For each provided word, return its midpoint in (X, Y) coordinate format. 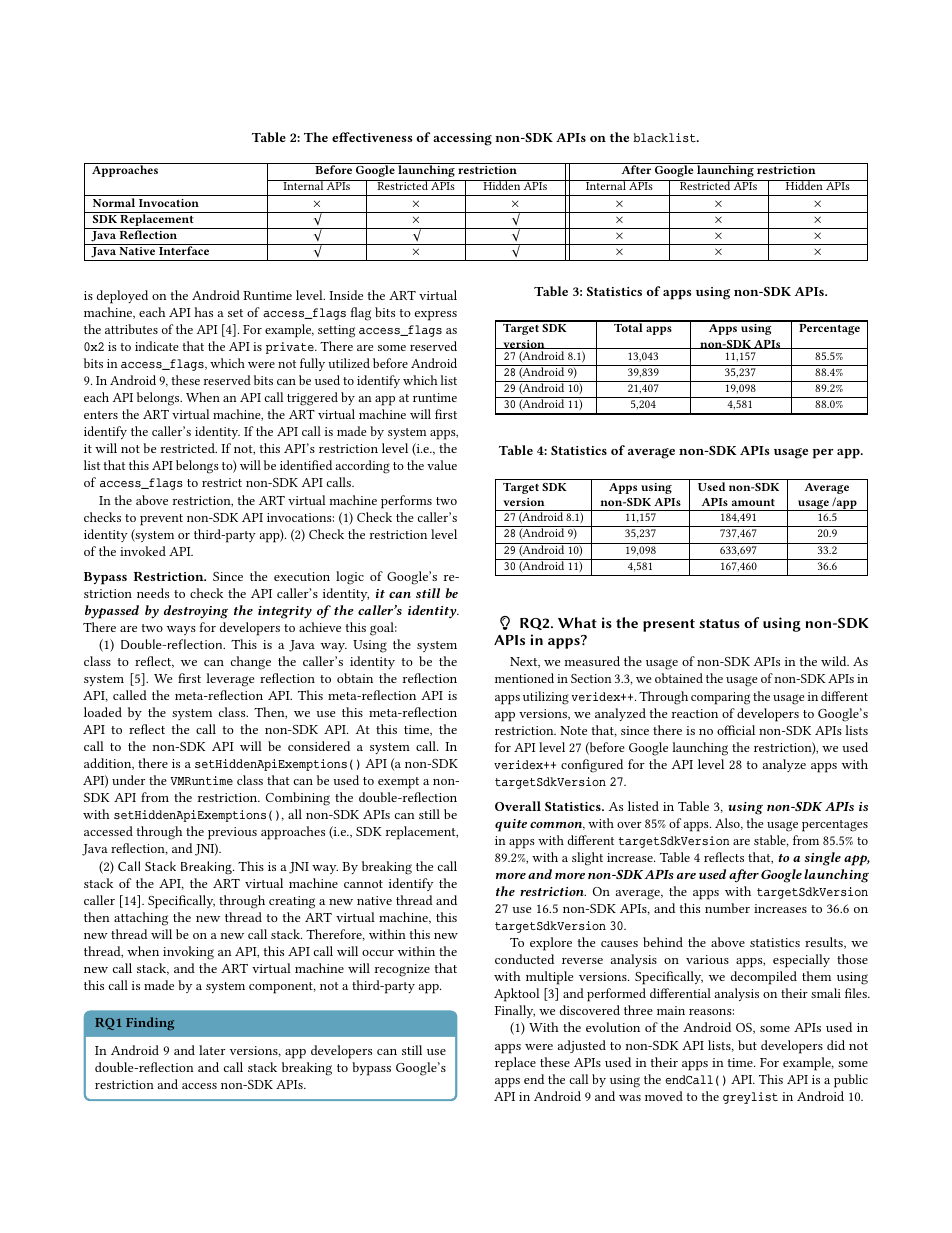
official (736, 730)
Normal (114, 202)
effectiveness (372, 137)
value (442, 465)
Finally (515, 1011)
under (128, 780)
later (212, 1050)
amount (753, 502)
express (436, 316)
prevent (161, 520)
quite (511, 825)
